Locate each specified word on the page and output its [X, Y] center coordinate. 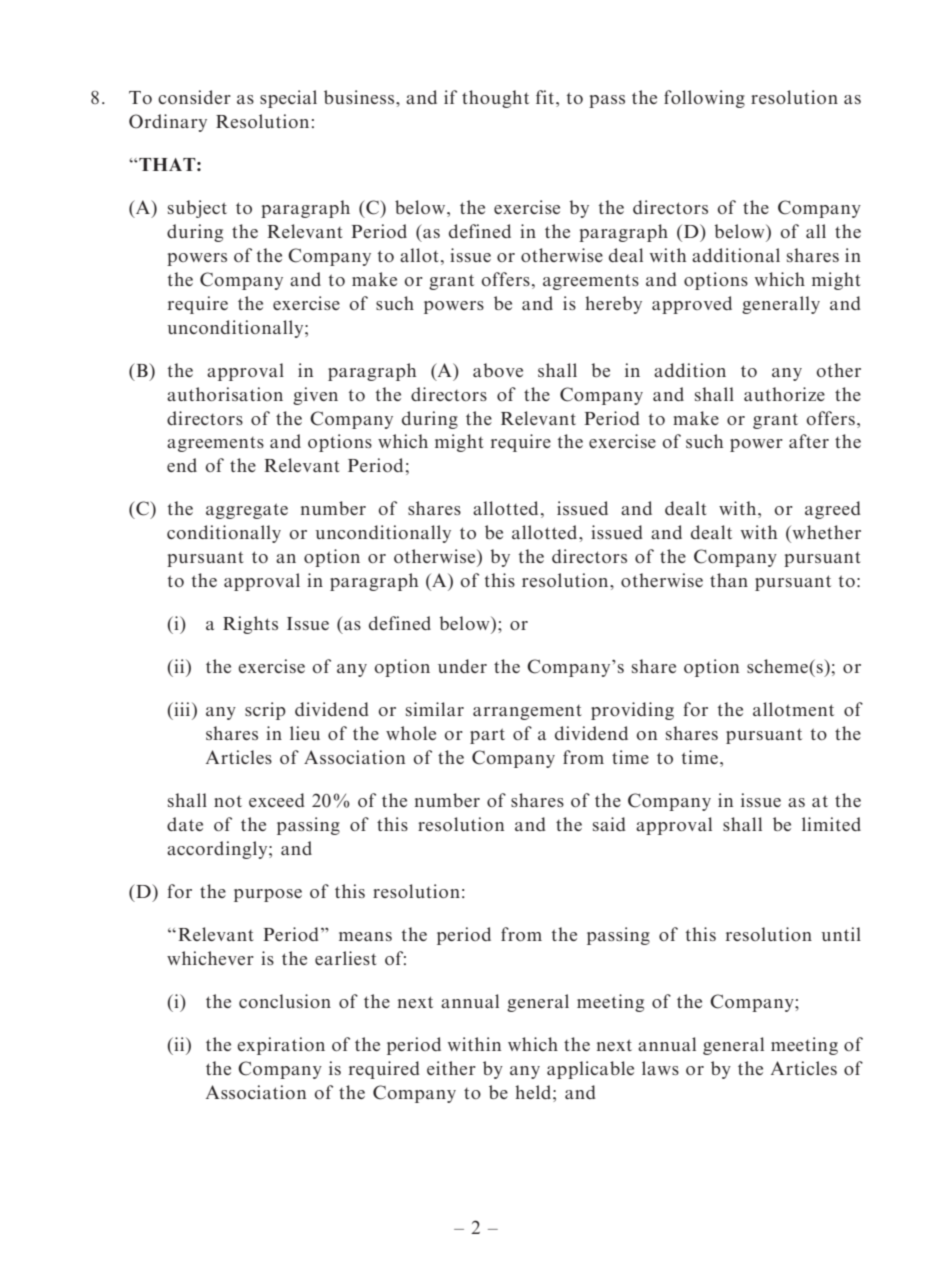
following [704, 99]
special [288, 99]
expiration [281, 1046]
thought [495, 99]
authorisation [225, 394]
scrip [265, 711]
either [451, 1068]
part [487, 736]
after [809, 441]
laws [660, 1068]
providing [632, 711]
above [498, 370]
